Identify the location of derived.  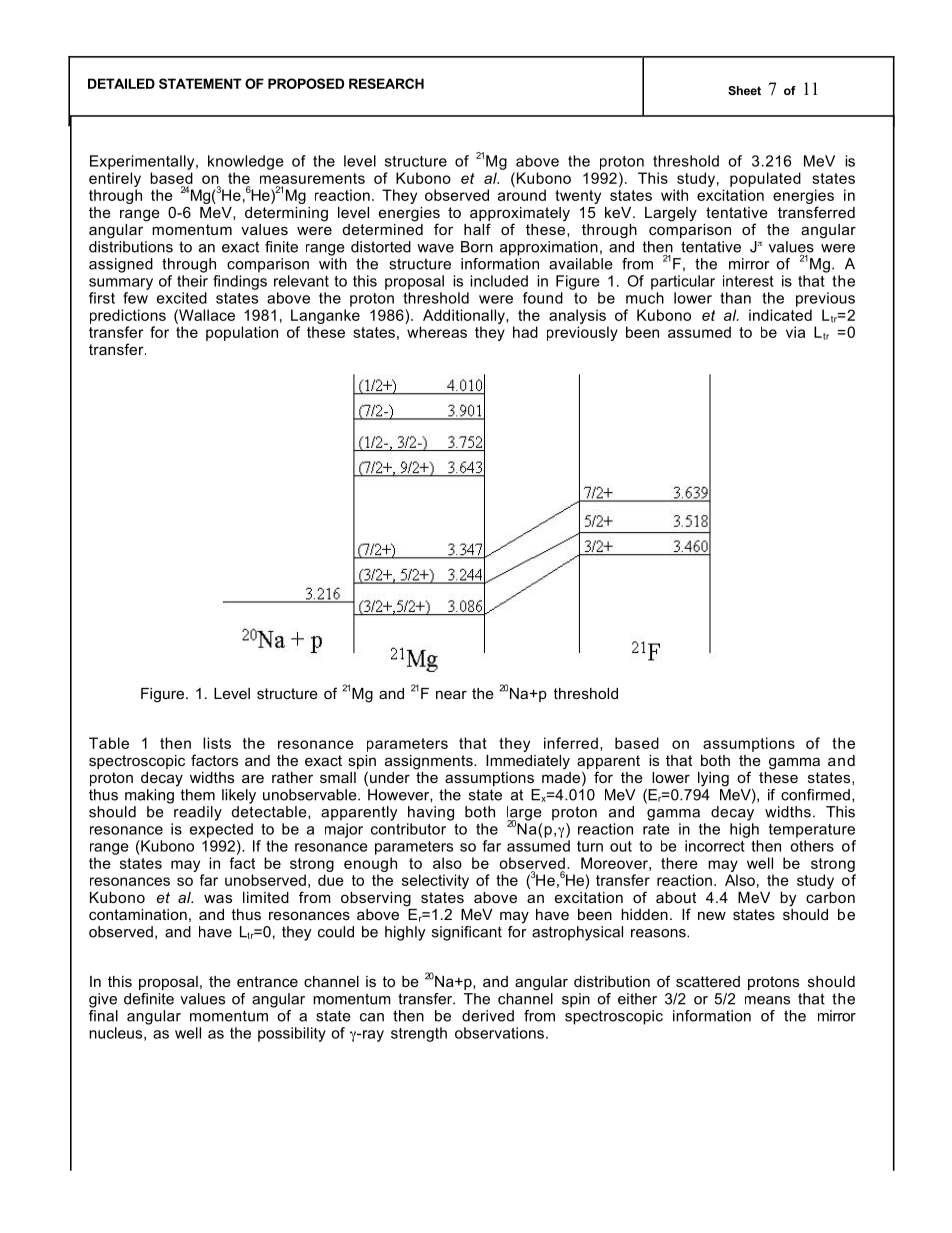
(488, 1016).
